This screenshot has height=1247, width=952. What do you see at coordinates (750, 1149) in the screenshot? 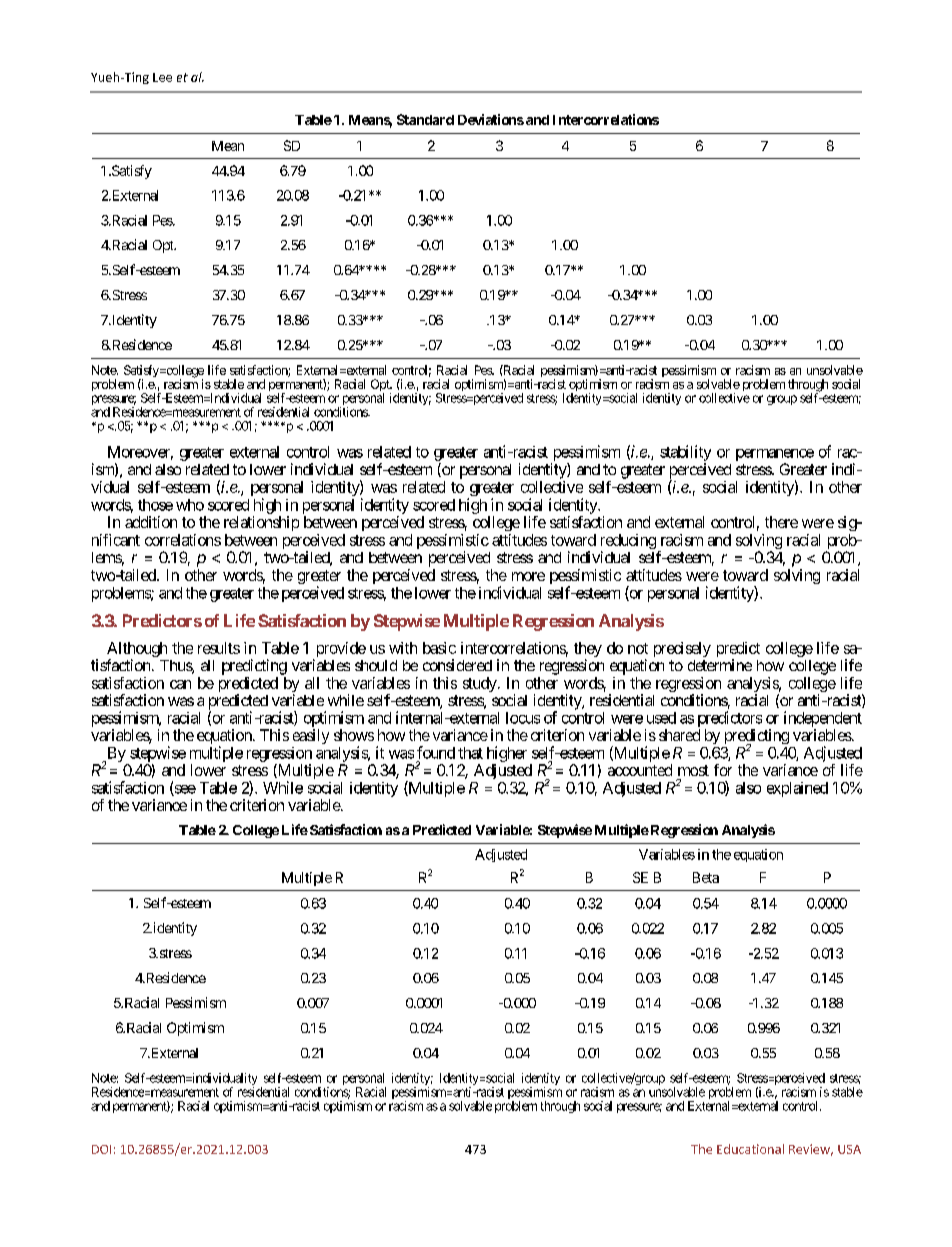
I see `Educational` at bounding box center [750, 1149].
